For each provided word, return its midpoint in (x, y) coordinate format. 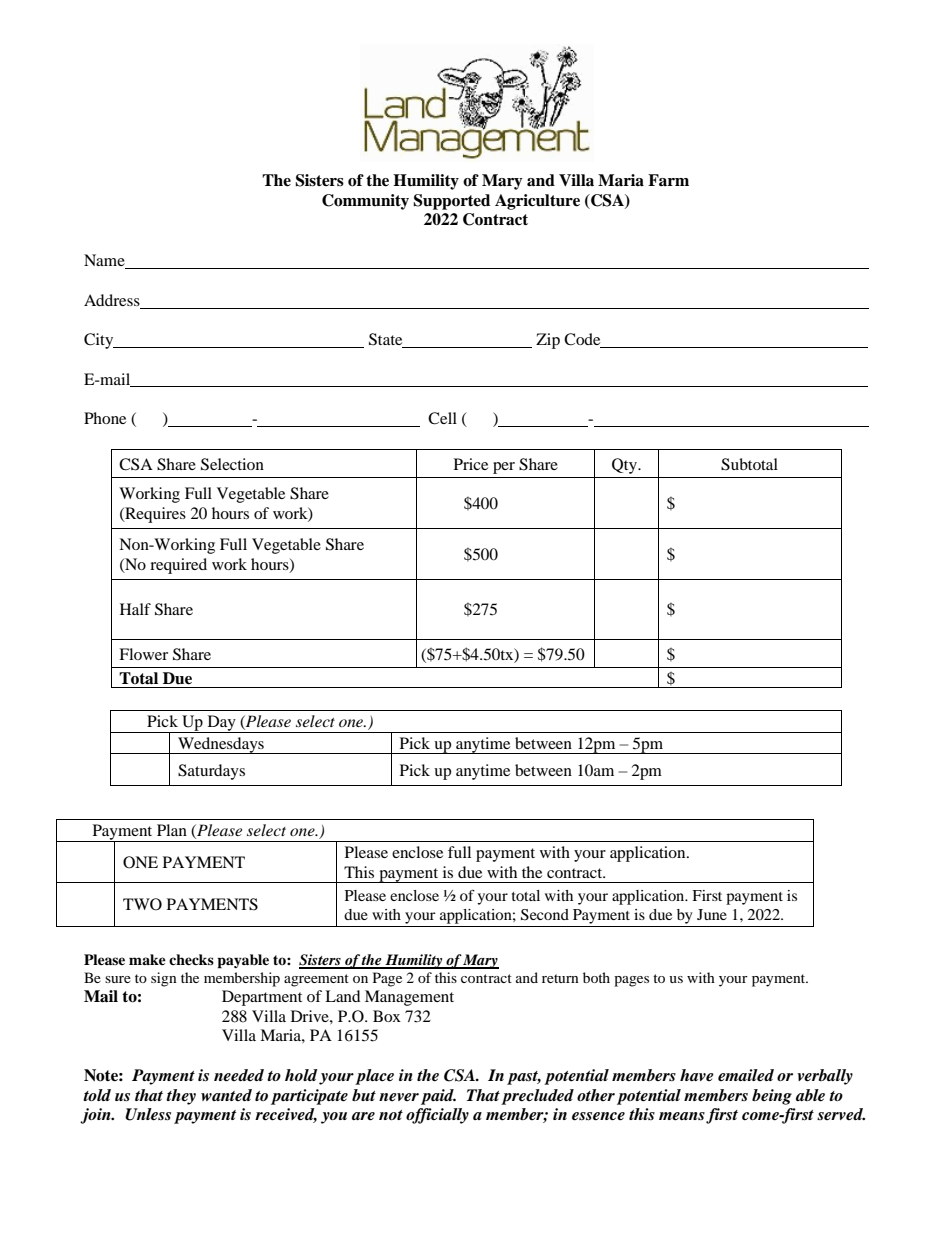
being (772, 1097)
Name (105, 261)
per (504, 468)
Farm (668, 180)
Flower (143, 654)
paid (438, 1097)
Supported (451, 202)
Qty (625, 466)
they (181, 1097)
